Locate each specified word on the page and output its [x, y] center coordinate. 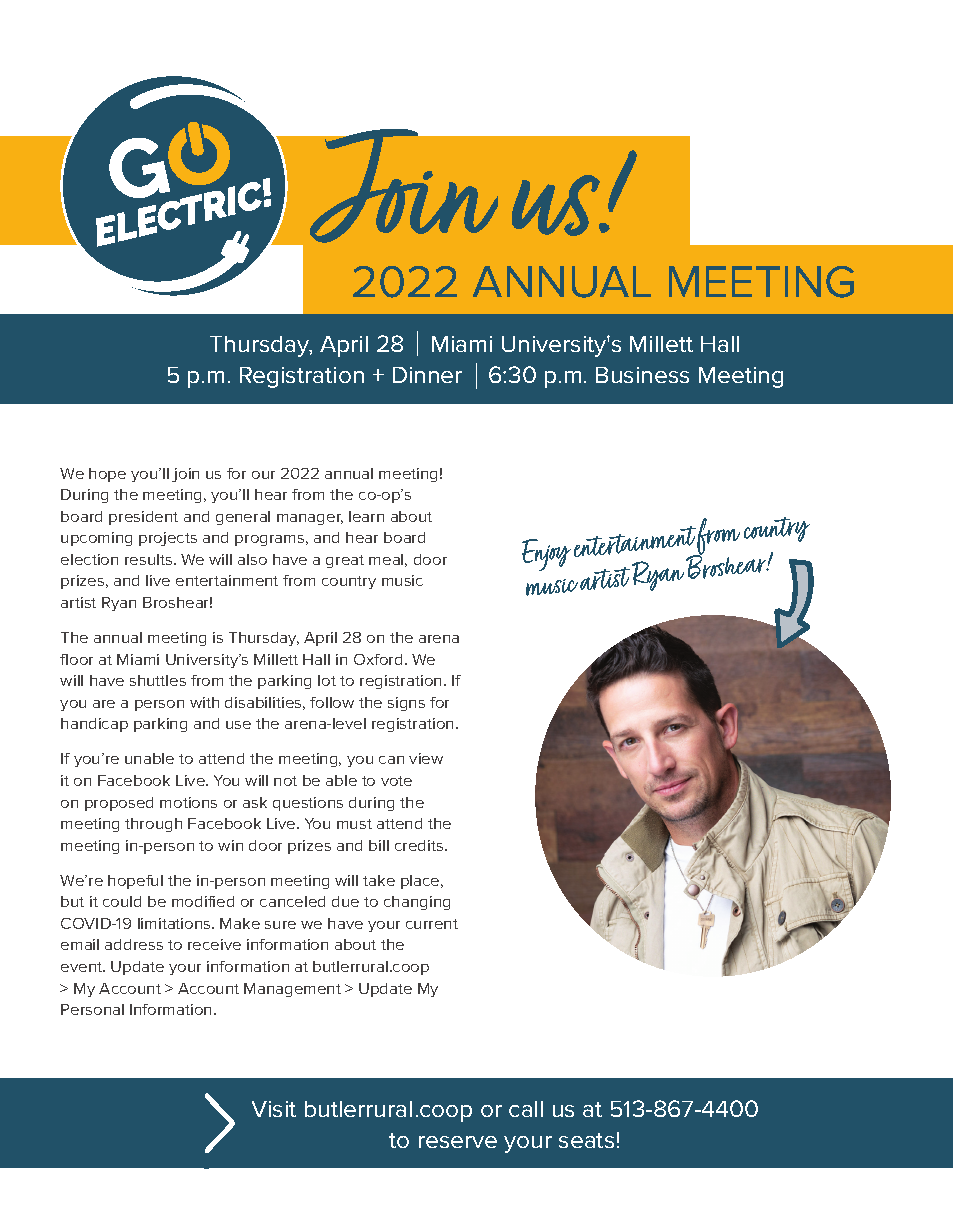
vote [396, 781]
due [345, 901]
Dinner [427, 375]
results [150, 559]
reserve [458, 1142]
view [426, 758]
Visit [274, 1109]
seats [586, 1140]
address [134, 944]
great [345, 561]
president [143, 518]
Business [642, 375]
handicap [94, 725]
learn [366, 516]
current [432, 924]
